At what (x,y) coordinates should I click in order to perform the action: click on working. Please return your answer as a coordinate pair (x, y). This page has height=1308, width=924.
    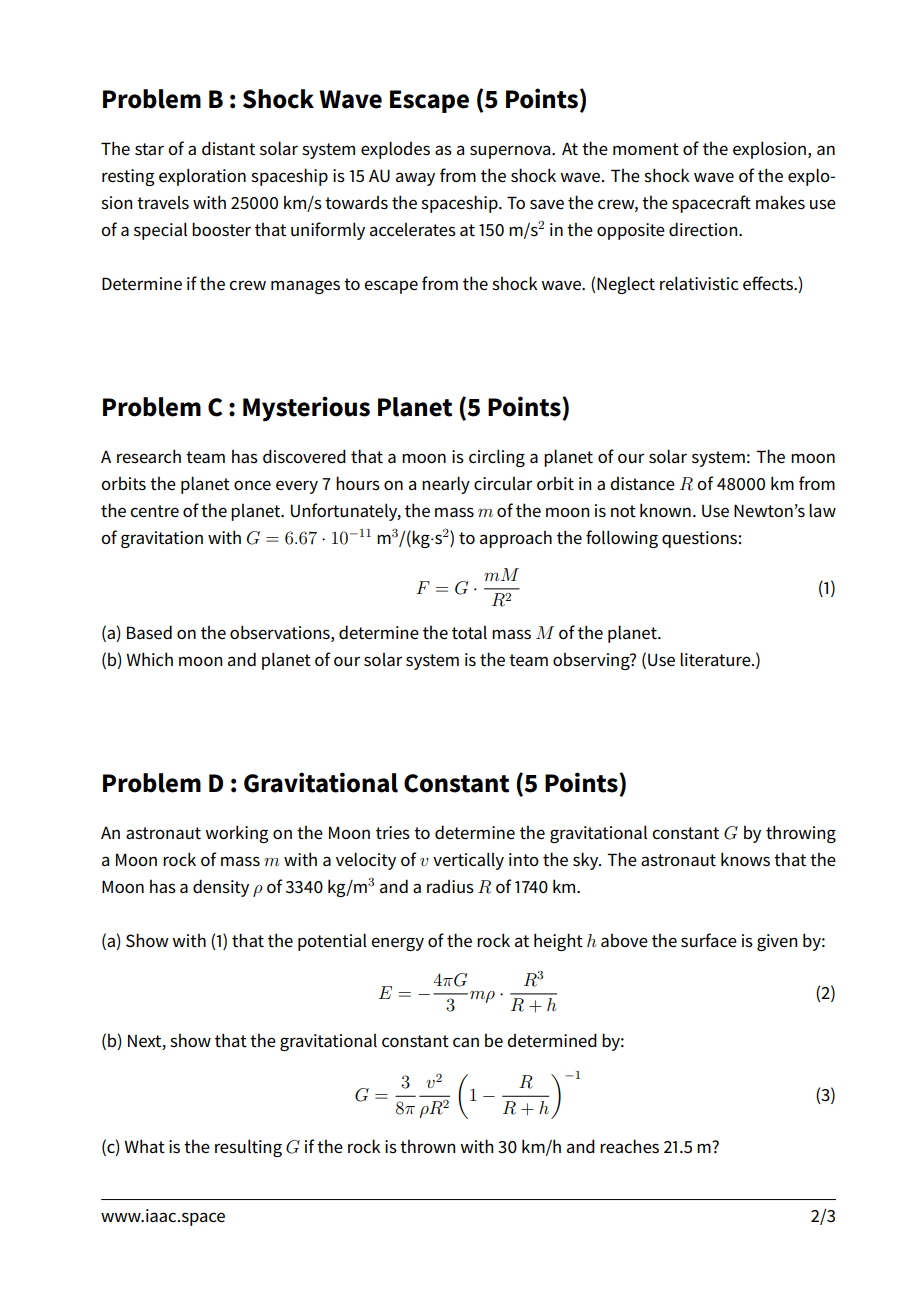
    Looking at the image, I should click on (236, 834).
